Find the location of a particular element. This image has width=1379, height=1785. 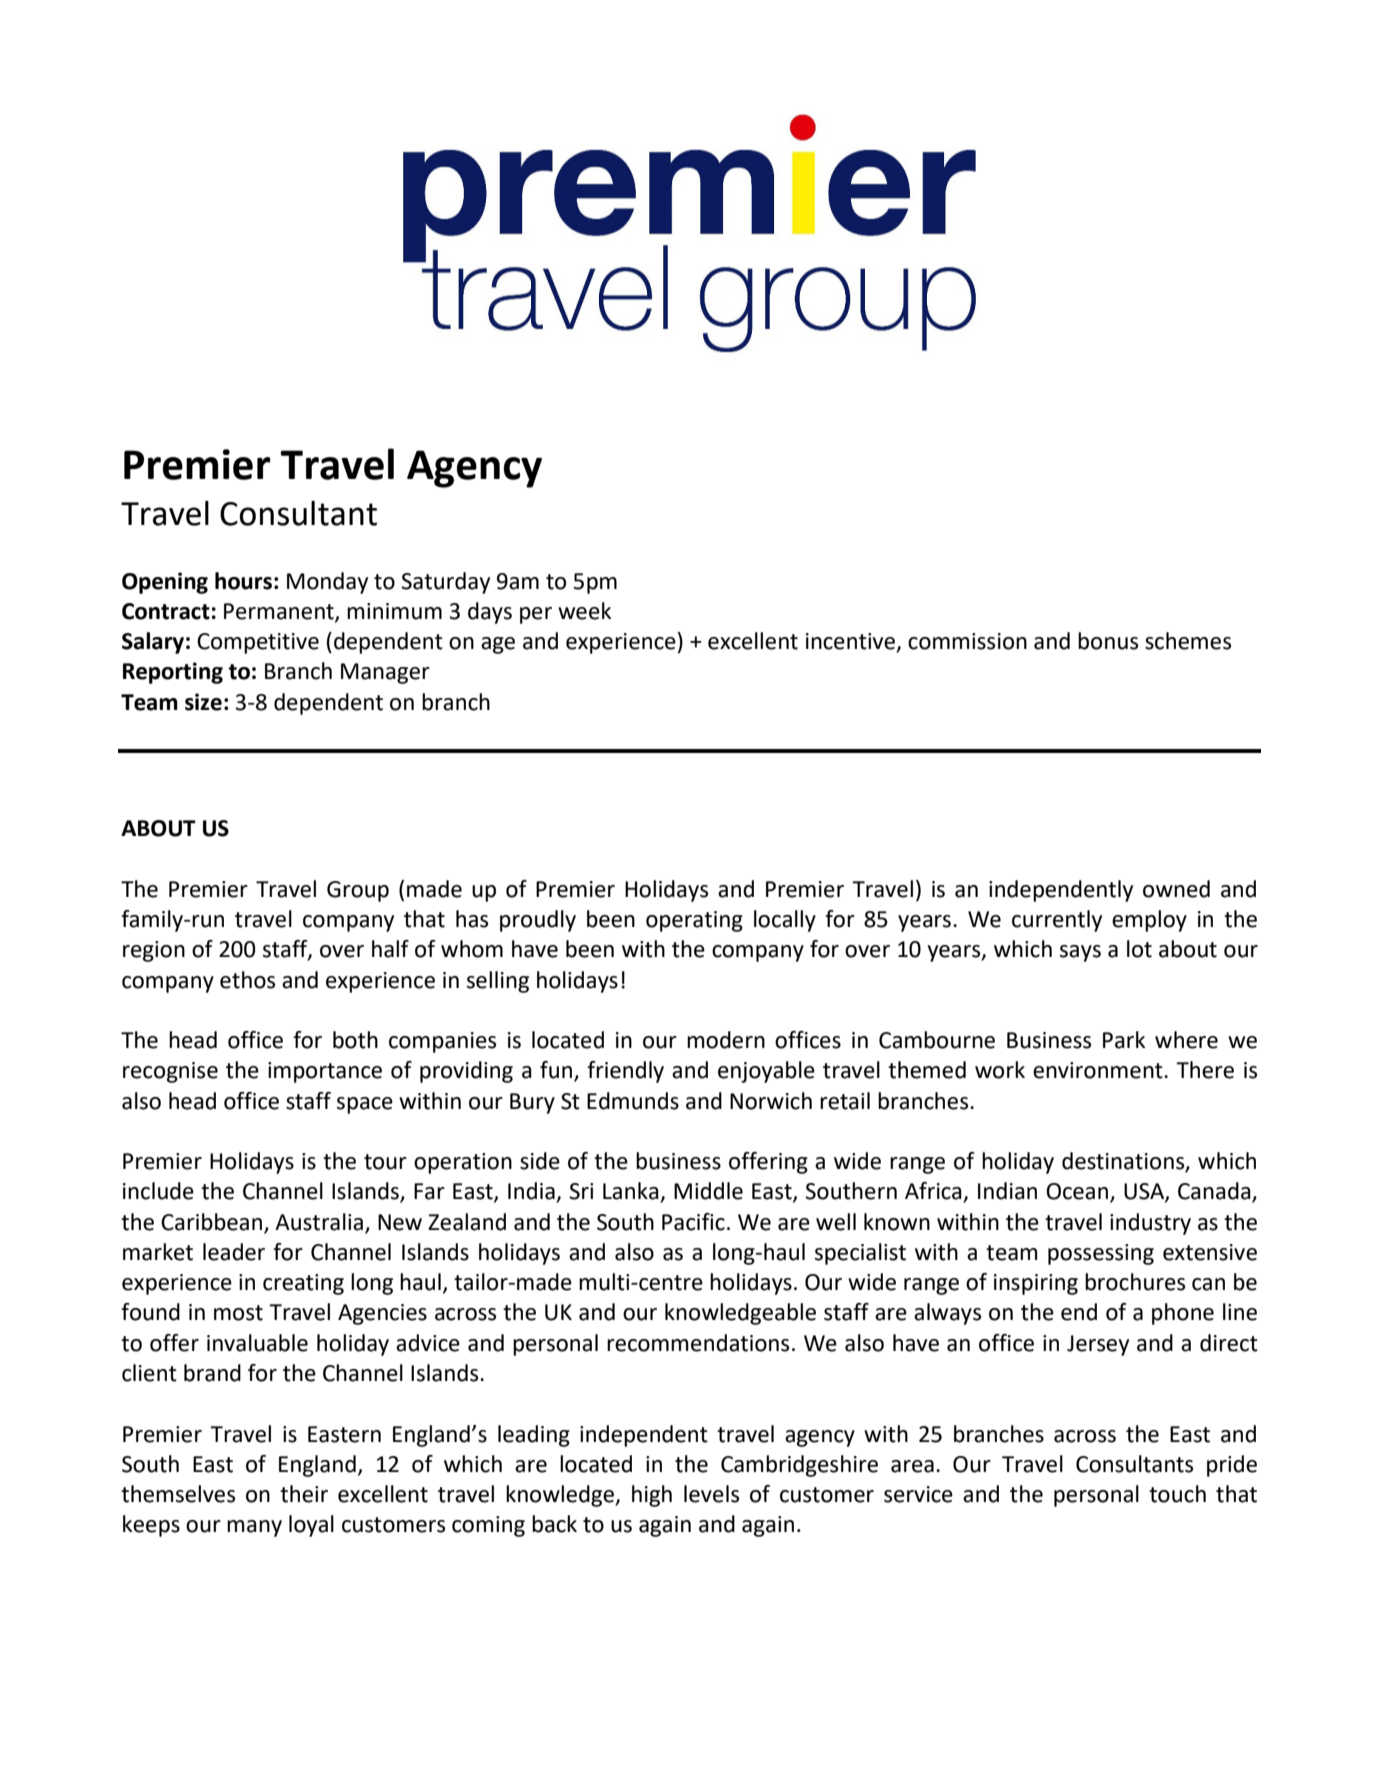

operating is located at coordinates (694, 921).
